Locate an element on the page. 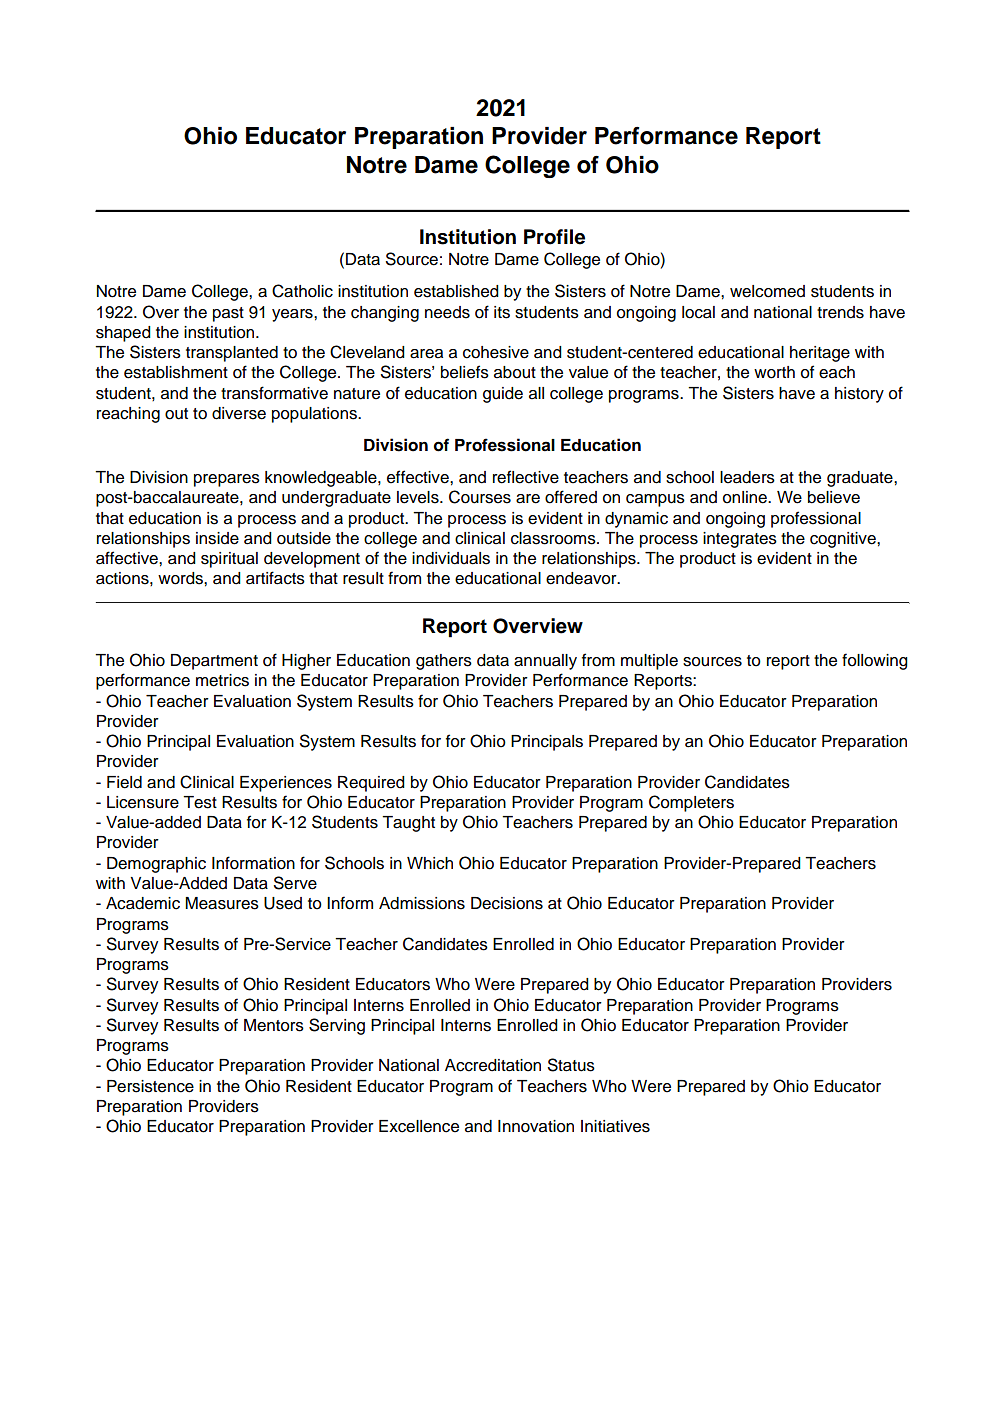  Persistence is located at coordinates (150, 1086).
